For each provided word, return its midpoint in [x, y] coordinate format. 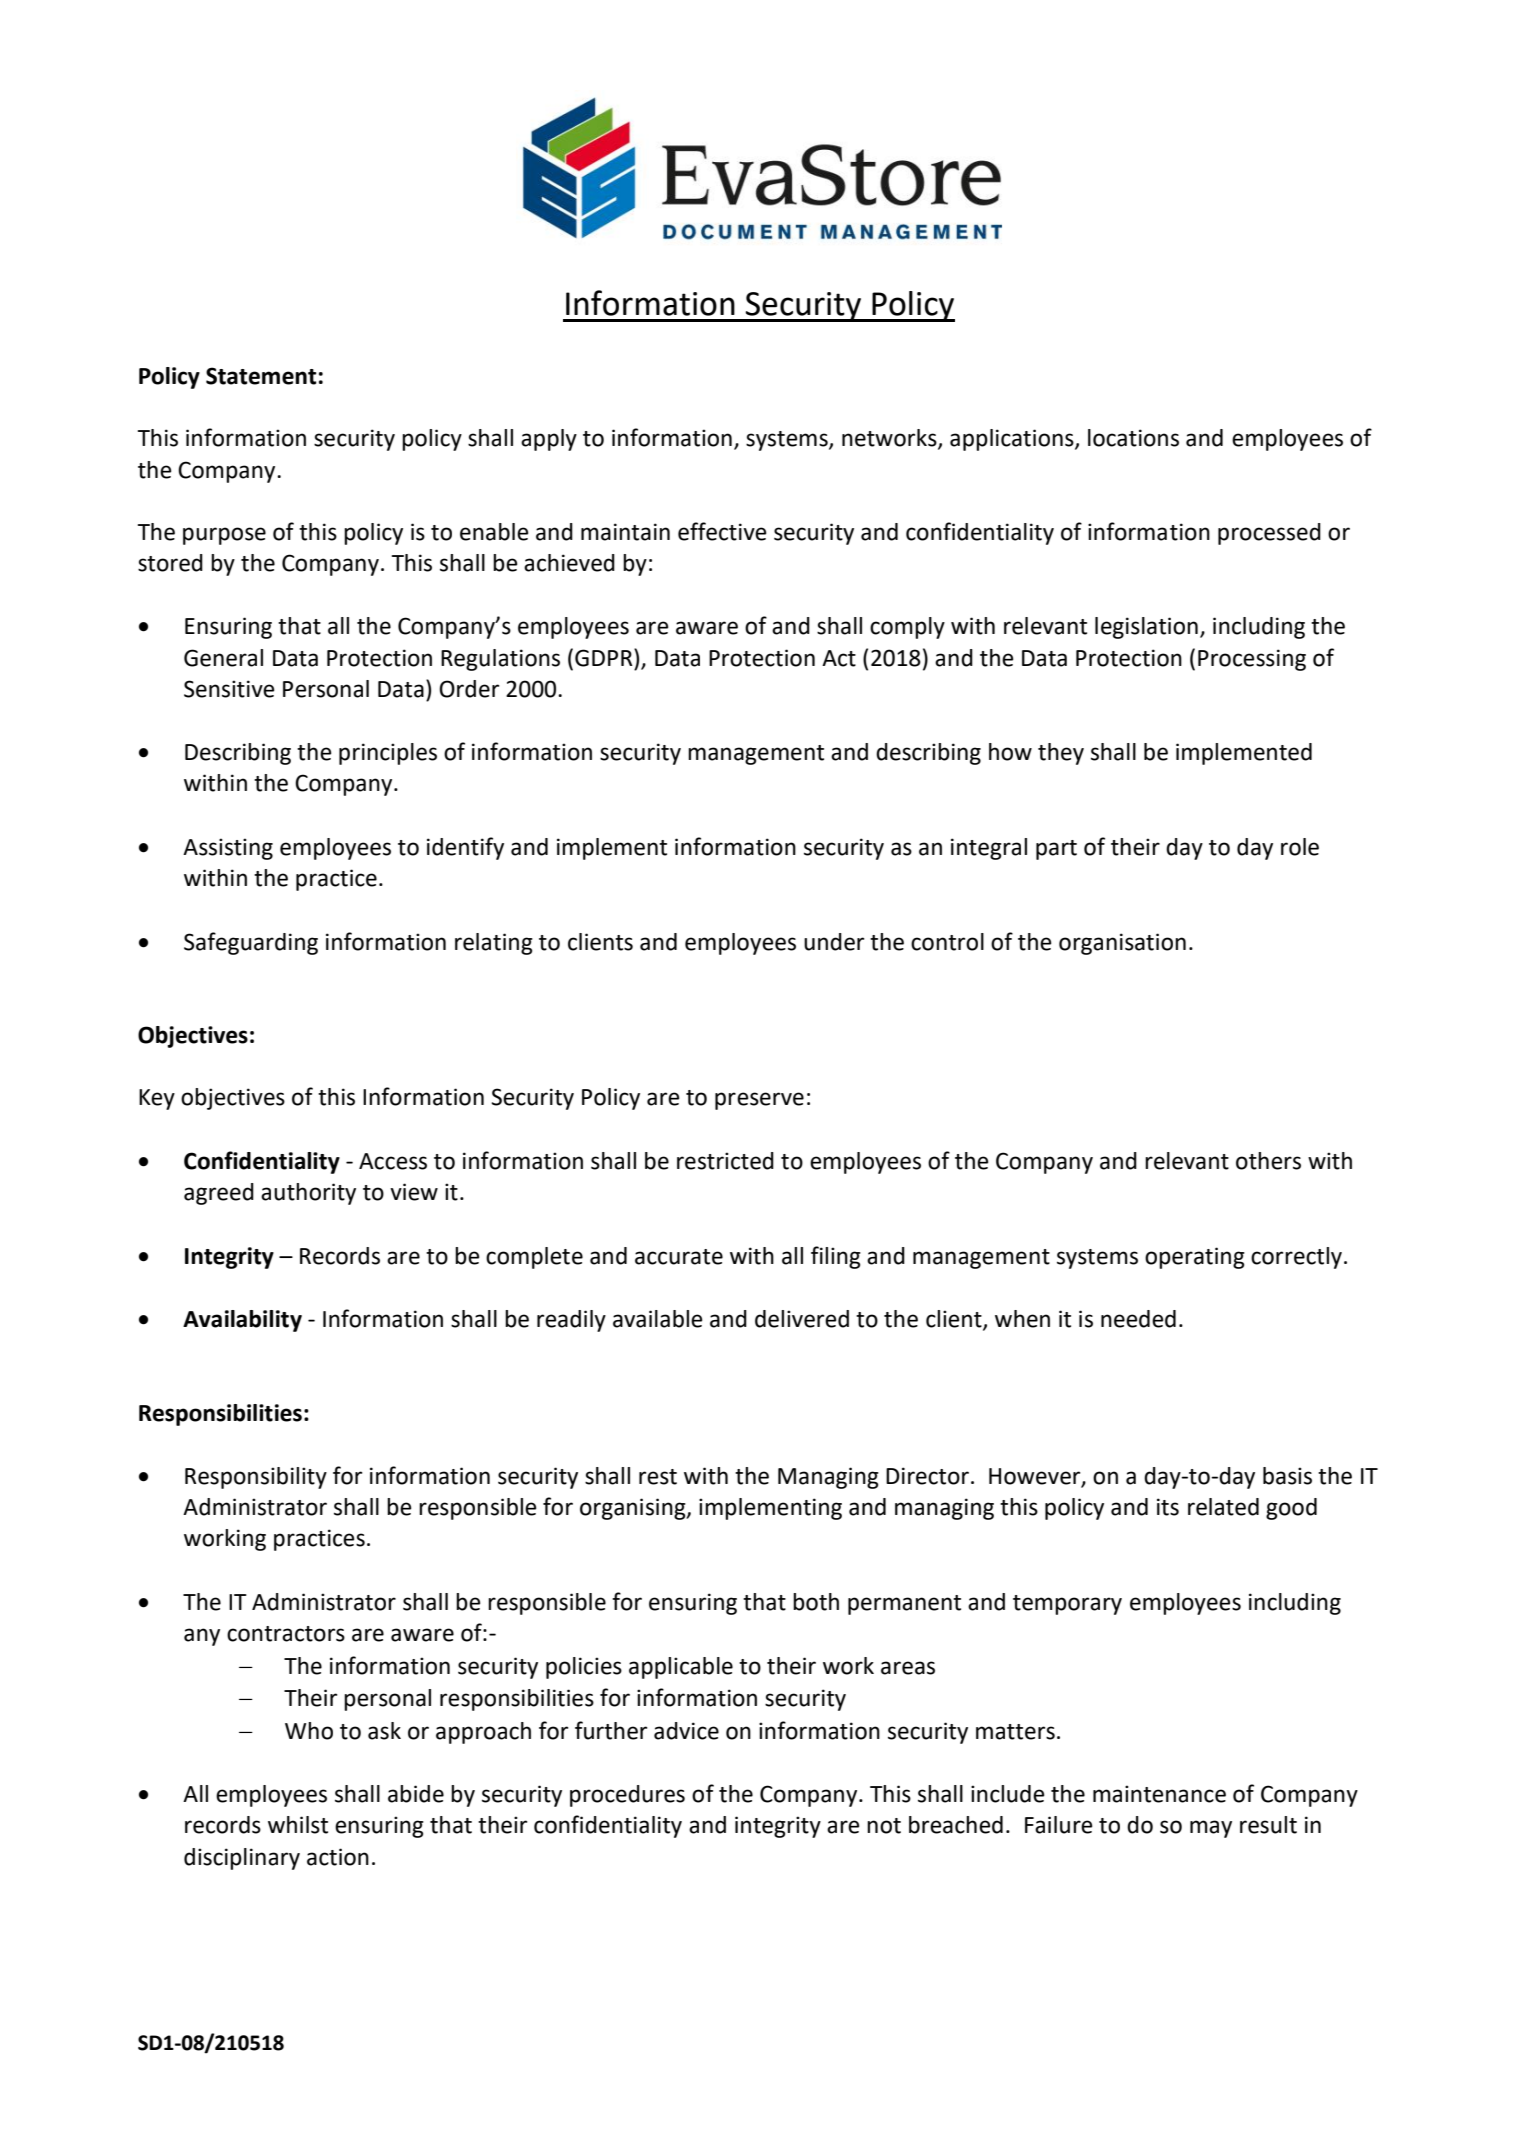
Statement [261, 376]
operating [1195, 1258]
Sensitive [229, 689]
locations [1133, 438]
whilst [298, 1825]
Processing [1252, 660]
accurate [679, 1257]
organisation [1122, 944]
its [1168, 1507]
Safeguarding [251, 943]
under [834, 942]
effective [722, 531]
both [816, 1602]
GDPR [605, 657]
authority [308, 1194]
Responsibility [256, 1478]
